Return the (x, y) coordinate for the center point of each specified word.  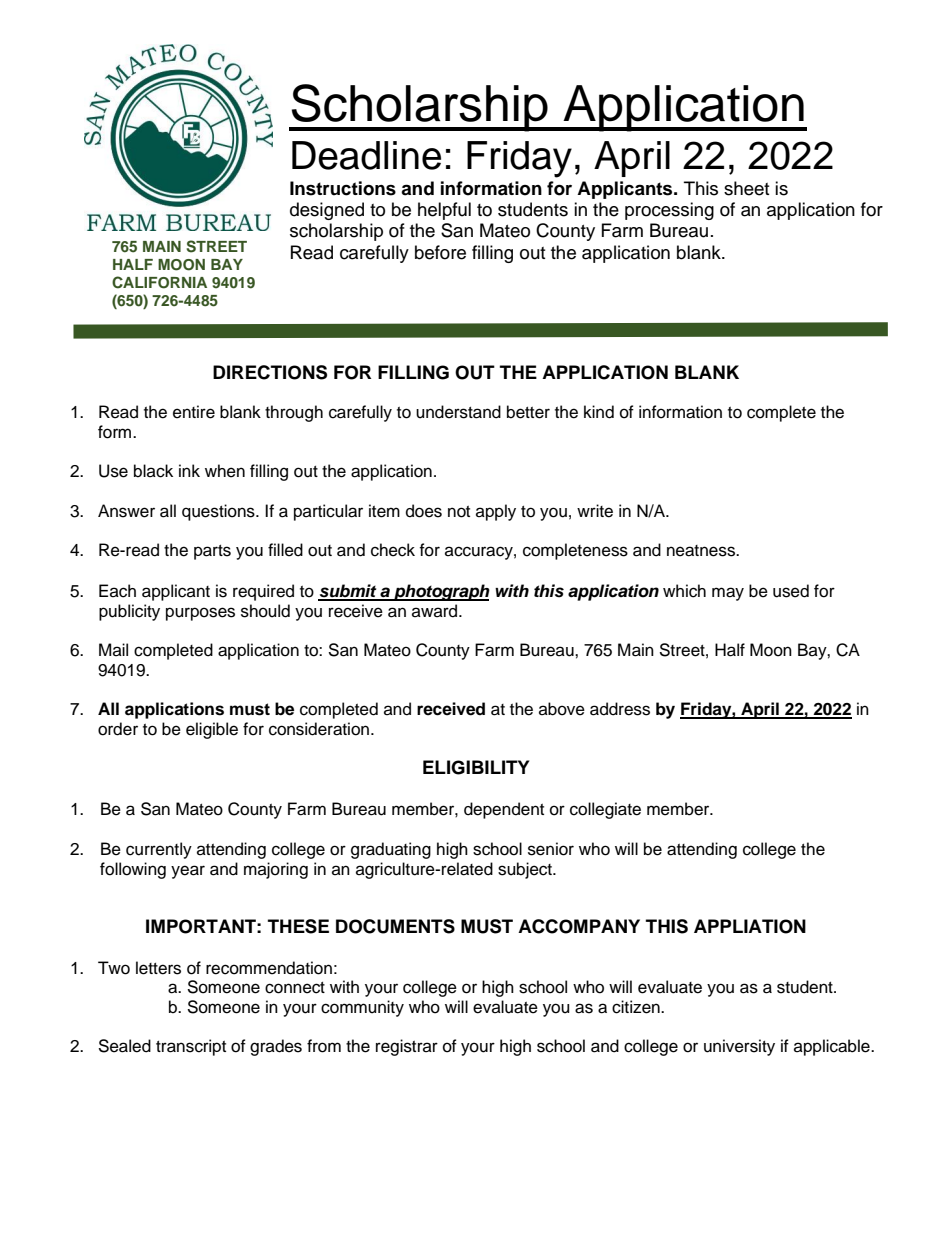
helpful (444, 211)
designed (327, 211)
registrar (407, 1047)
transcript (191, 1047)
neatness (702, 551)
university (739, 1047)
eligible (212, 730)
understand (458, 412)
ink (189, 470)
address (620, 709)
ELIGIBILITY (476, 767)
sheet (746, 188)
